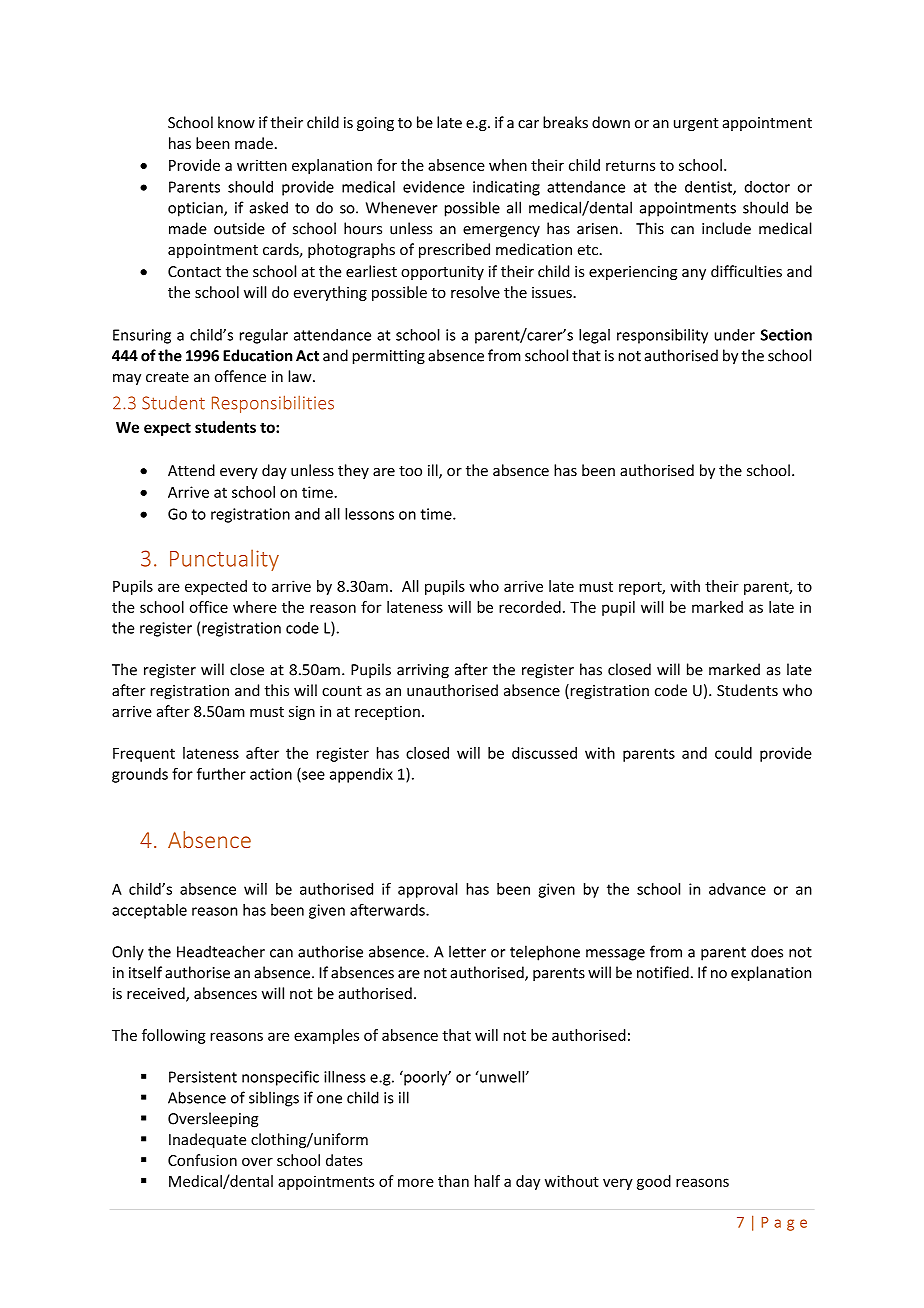 The width and height of the screenshot is (924, 1308). Describe the element at coordinates (434, 187) in the screenshot. I see `evidence` at that location.
